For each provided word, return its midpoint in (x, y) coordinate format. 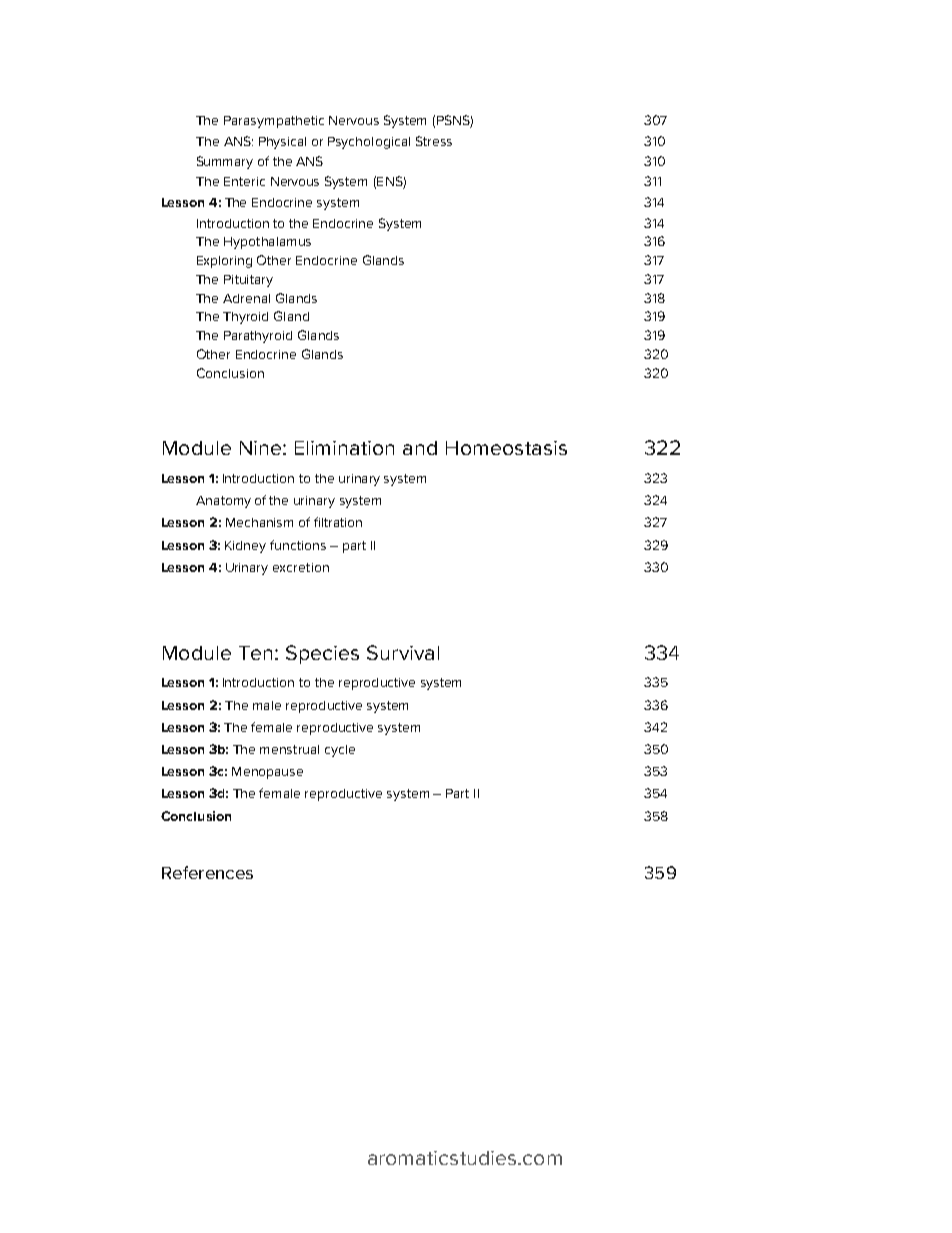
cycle (340, 751)
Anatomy (223, 502)
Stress (434, 141)
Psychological (369, 143)
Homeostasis (506, 448)
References (207, 872)
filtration (338, 522)
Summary (225, 162)
